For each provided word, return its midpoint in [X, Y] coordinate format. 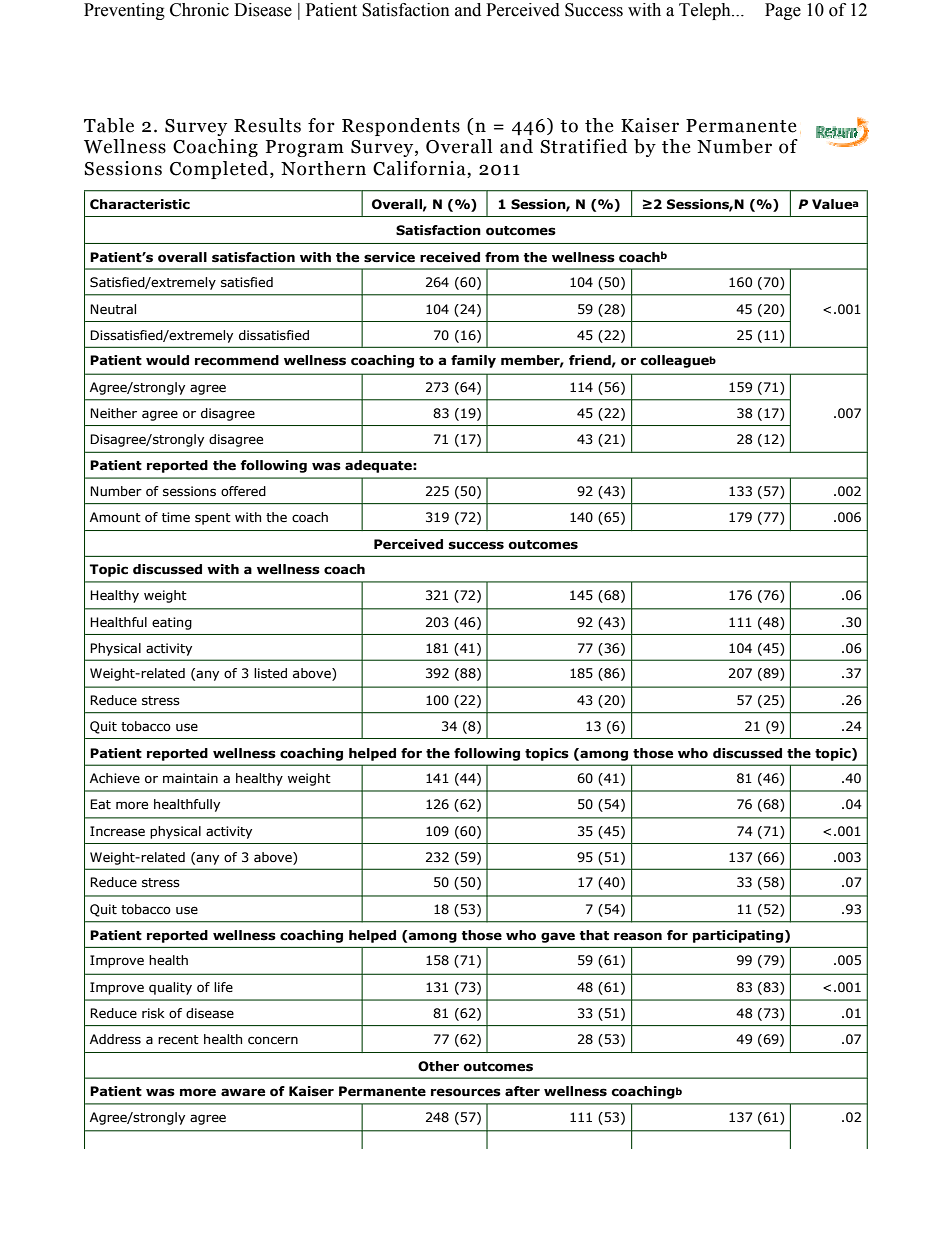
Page [783, 11]
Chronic [199, 10]
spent [213, 519]
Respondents [401, 127]
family [473, 361]
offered [243, 491]
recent [178, 1040]
